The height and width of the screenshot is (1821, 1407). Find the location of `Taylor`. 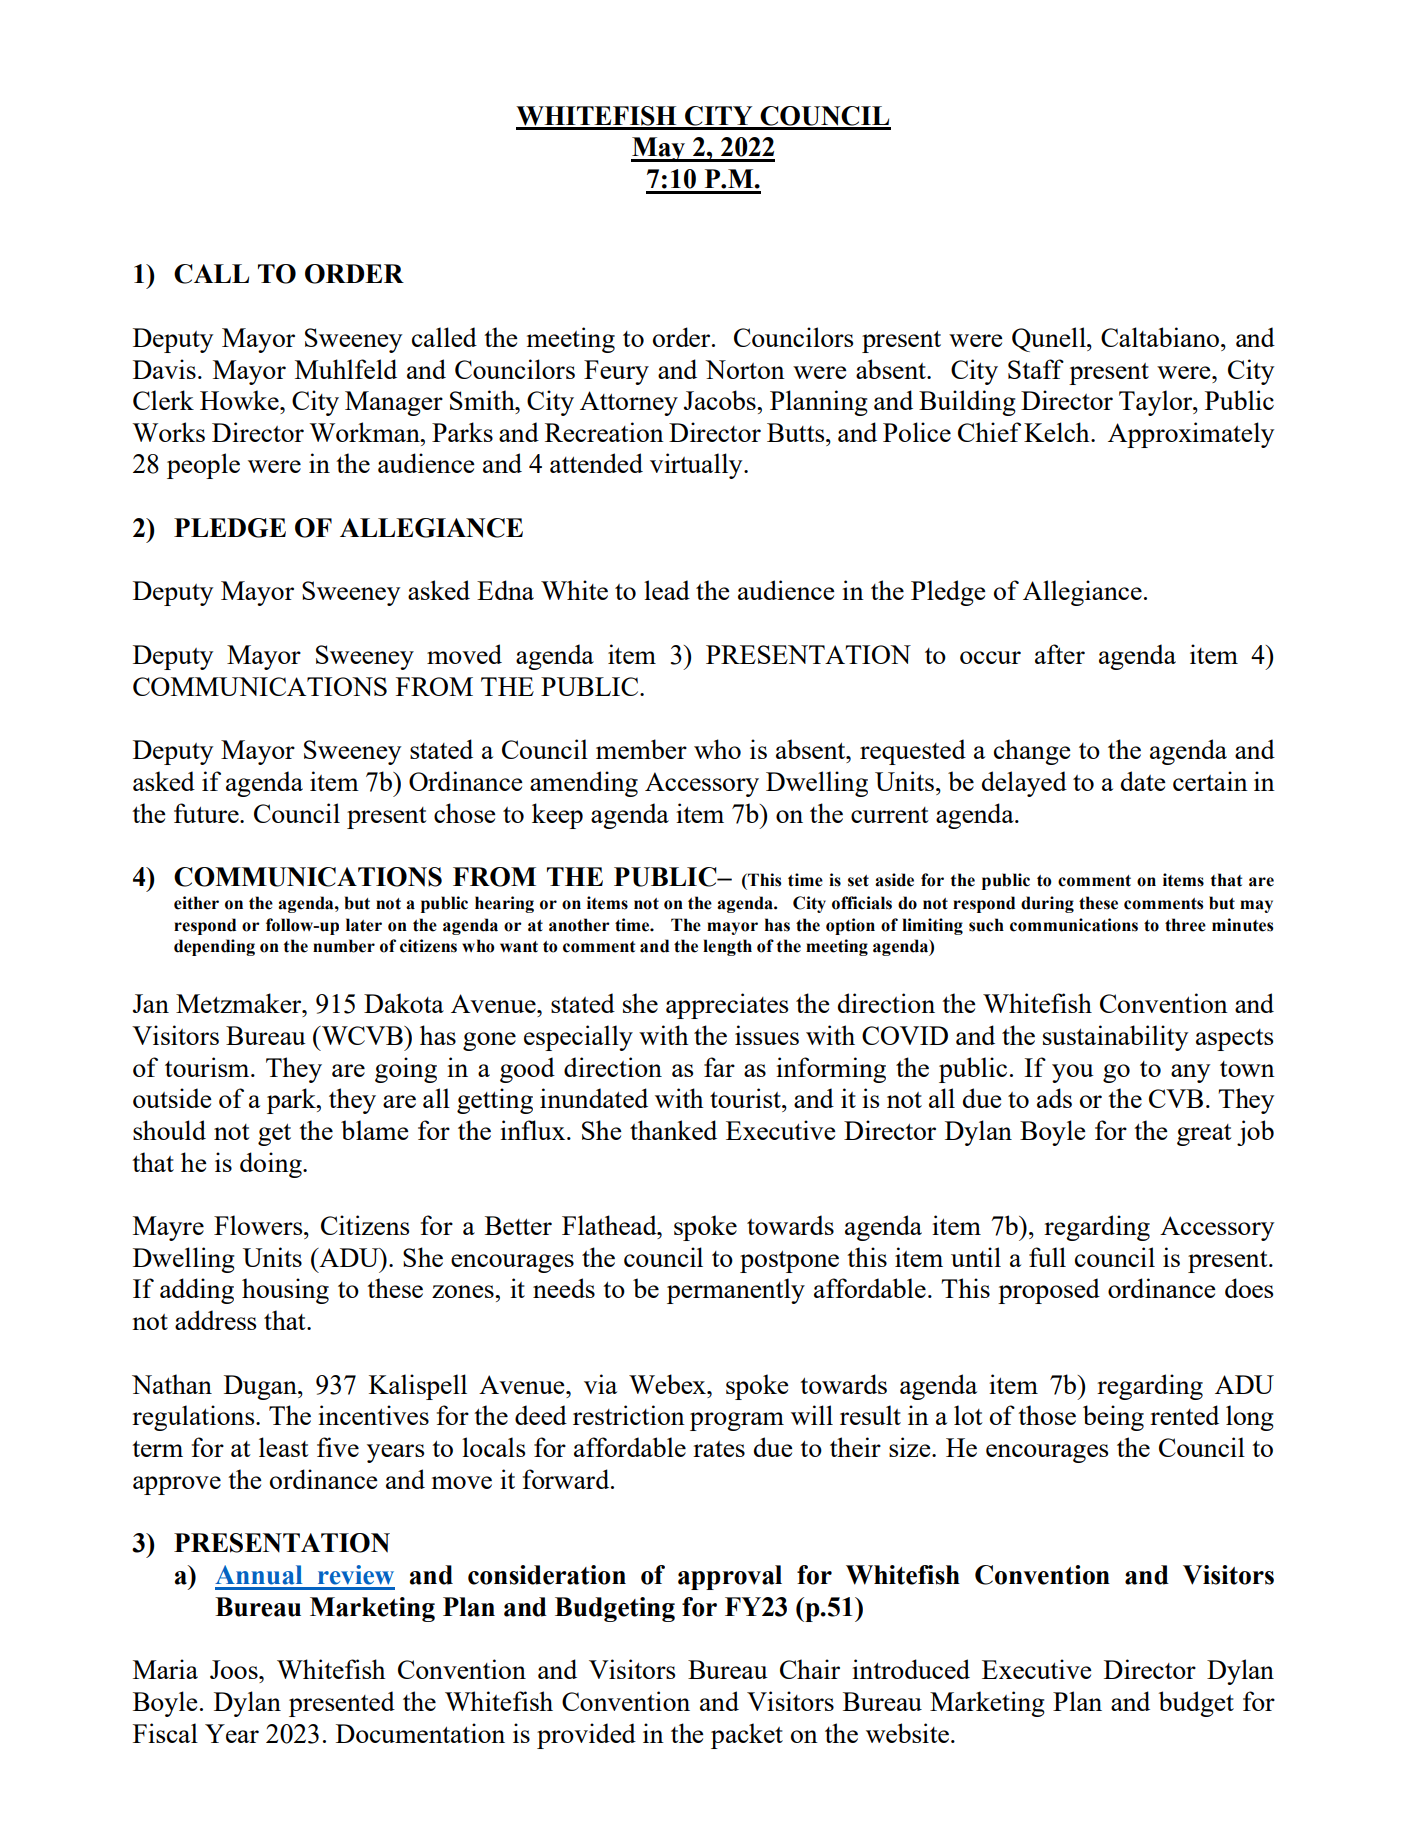

Taylor is located at coordinates (1157, 403).
